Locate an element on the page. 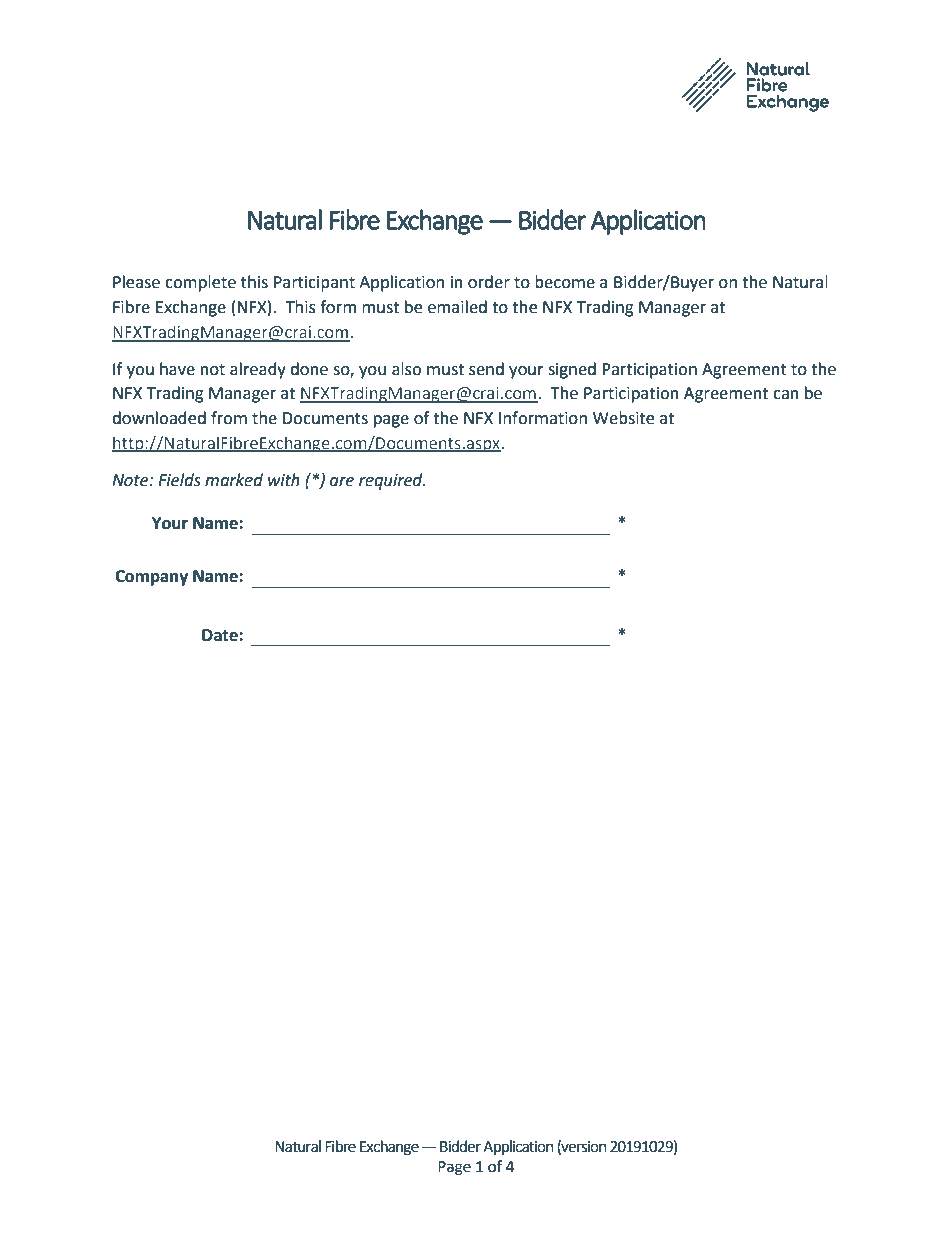  send is located at coordinates (486, 369).
